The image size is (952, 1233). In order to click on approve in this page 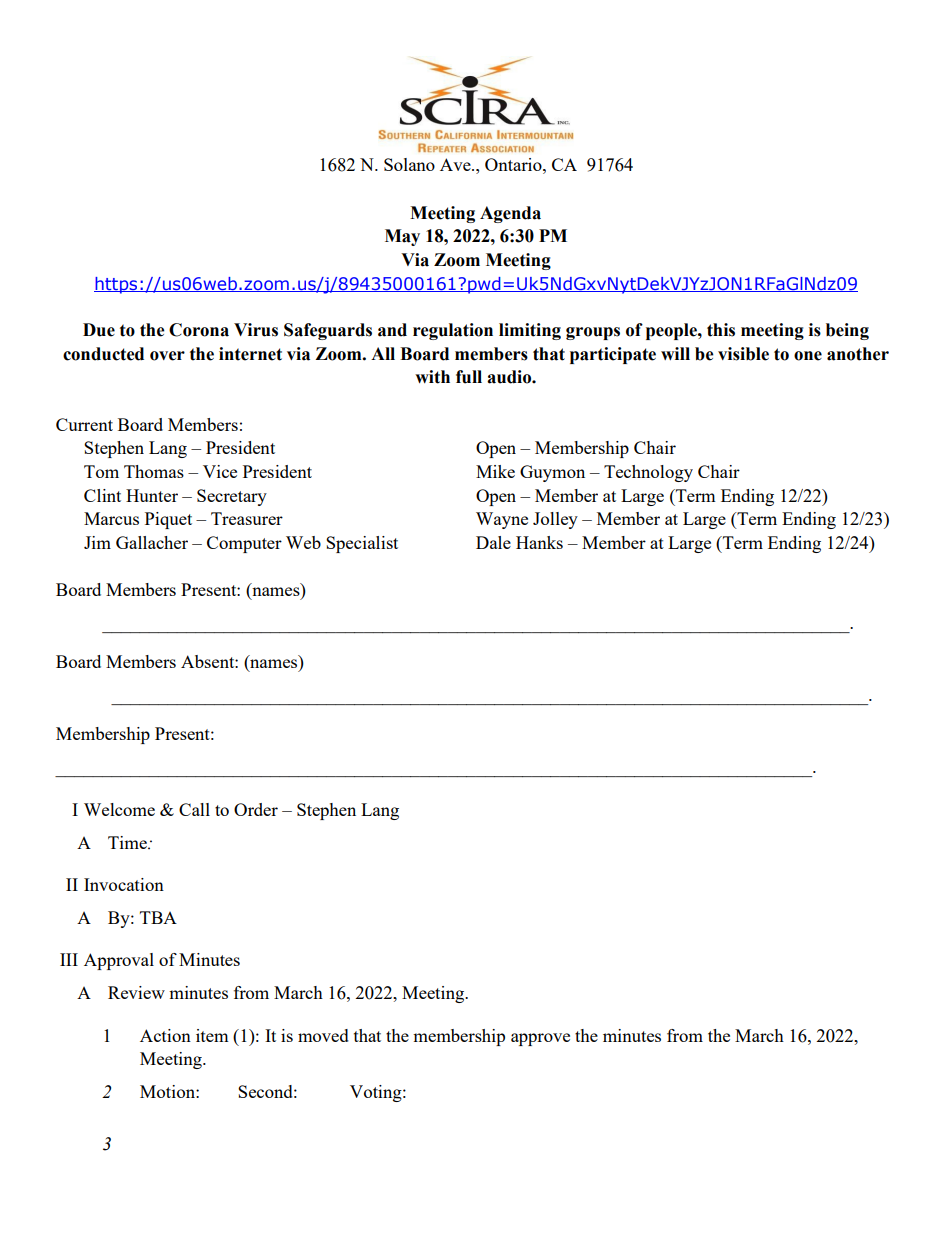, I will do `click(540, 1039)`.
